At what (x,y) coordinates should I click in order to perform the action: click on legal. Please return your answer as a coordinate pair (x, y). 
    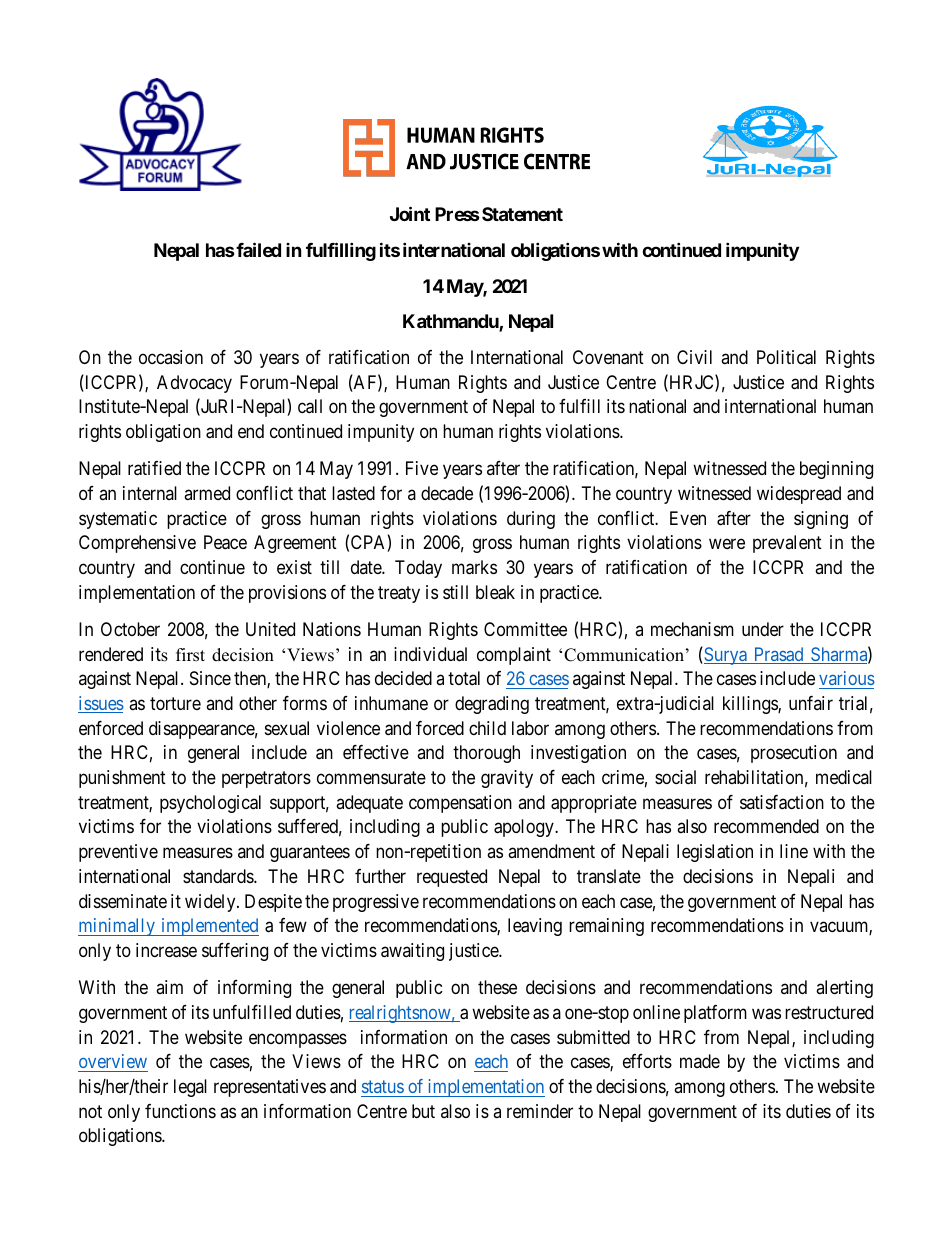
    Looking at the image, I should click on (190, 1088).
